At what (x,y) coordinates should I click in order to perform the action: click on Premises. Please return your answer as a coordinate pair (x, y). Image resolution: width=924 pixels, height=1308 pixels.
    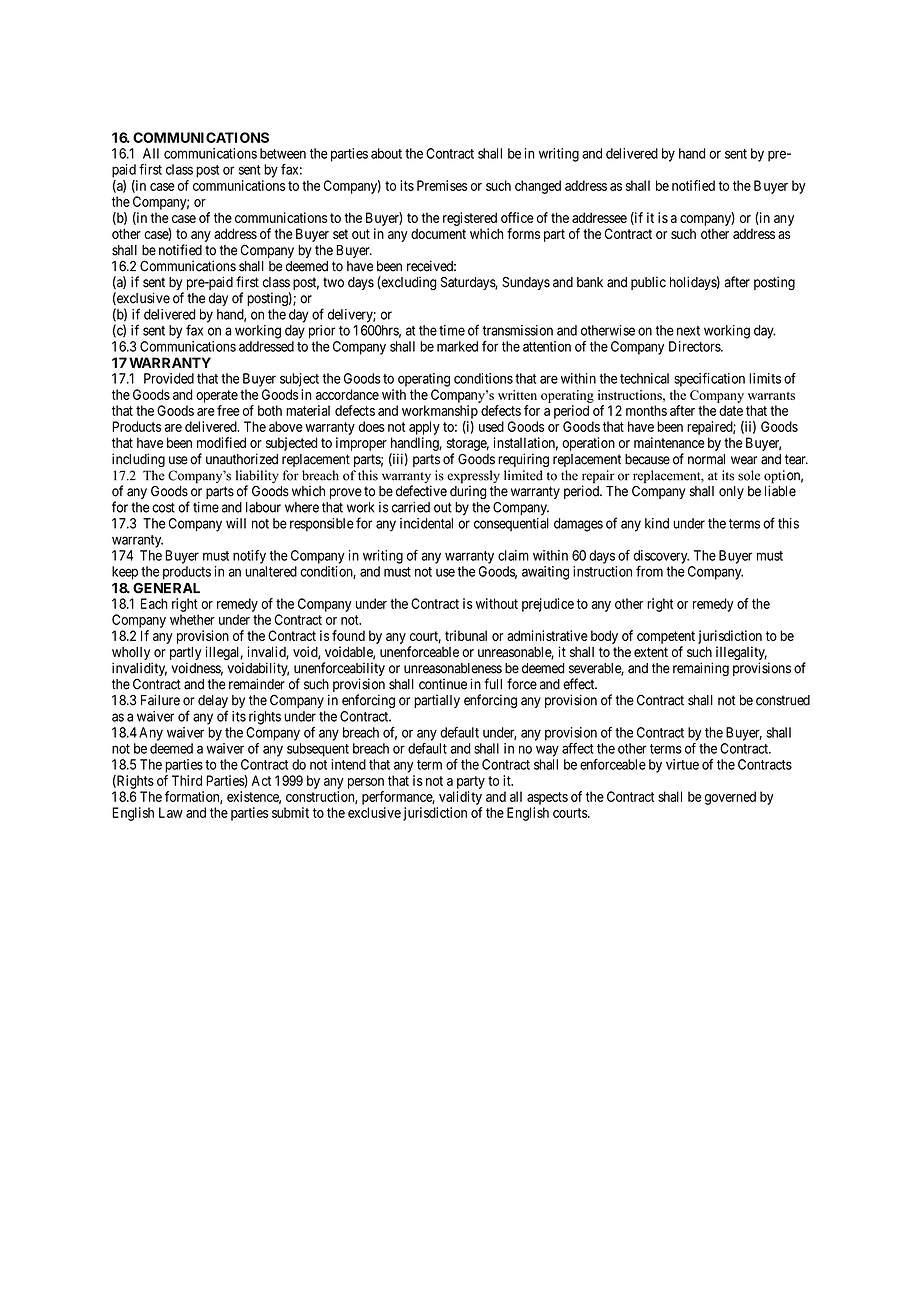
    Looking at the image, I should click on (442, 185).
